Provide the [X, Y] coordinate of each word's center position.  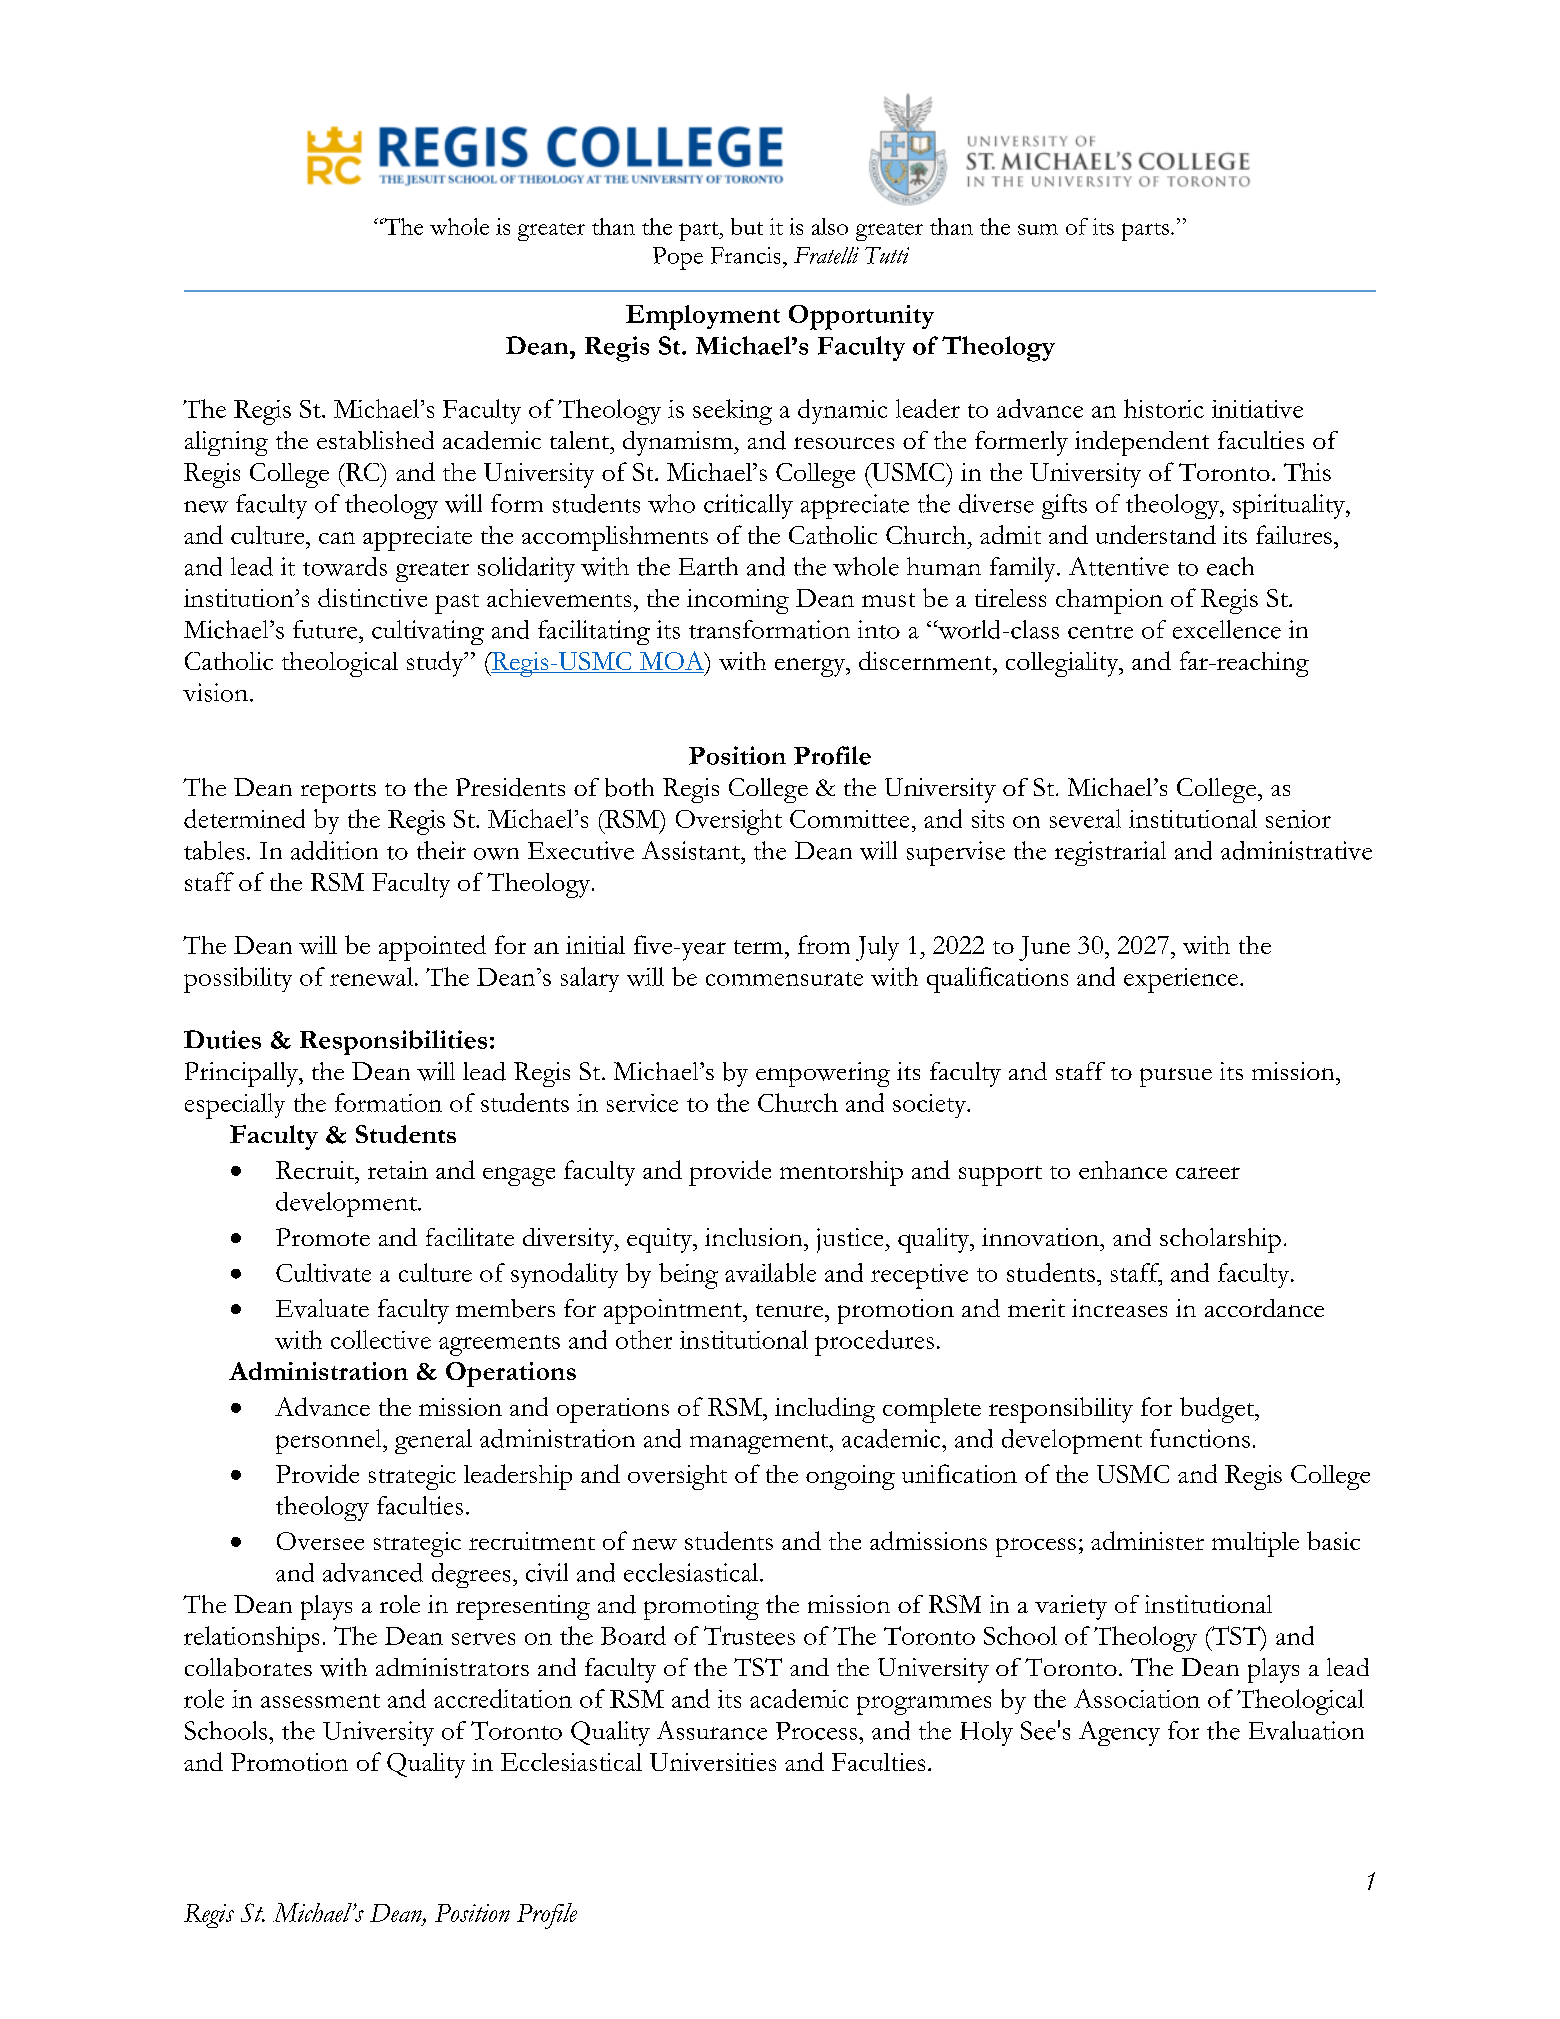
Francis [745, 255]
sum [1038, 229]
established [375, 440]
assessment [320, 1701]
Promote [323, 1237]
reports [338, 793]
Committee [849, 819]
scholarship [1220, 1240]
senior [1298, 819]
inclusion [755, 1237]
